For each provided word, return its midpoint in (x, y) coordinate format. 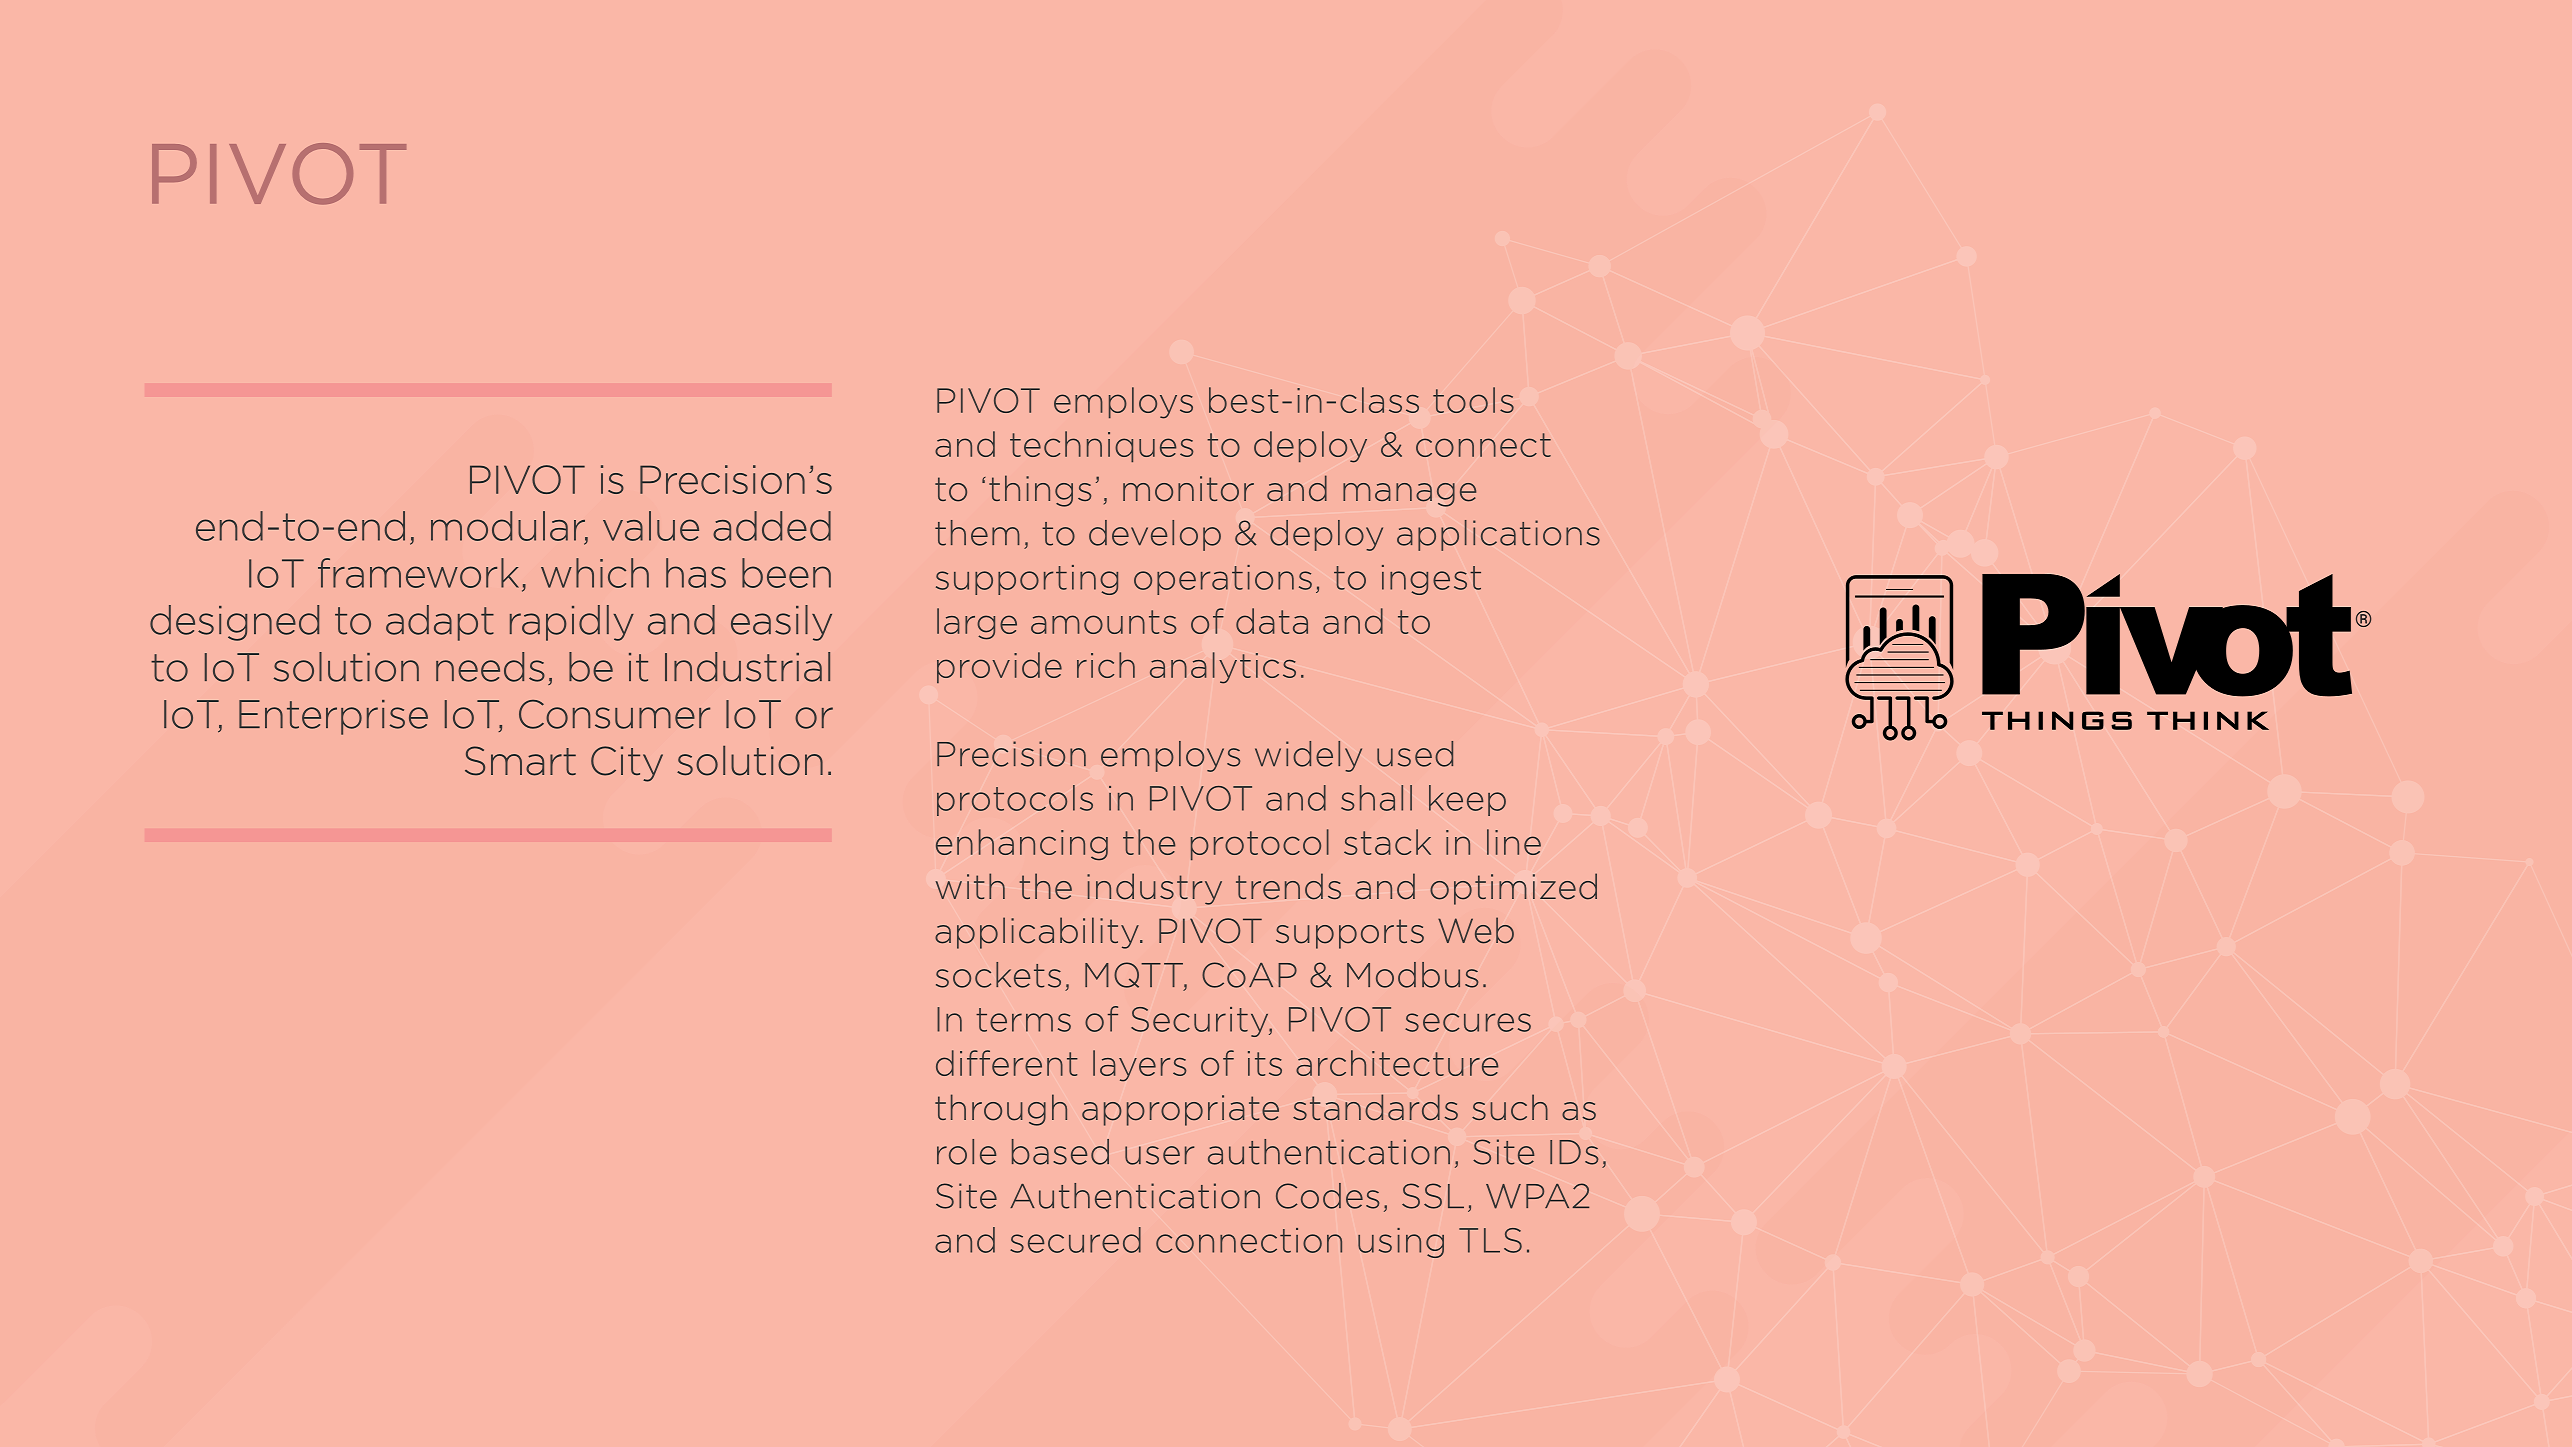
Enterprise (333, 717)
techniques (1101, 446)
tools (1473, 400)
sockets (998, 975)
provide (999, 667)
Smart (520, 761)
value (651, 526)
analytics (1223, 668)
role (966, 1152)
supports (1350, 934)
